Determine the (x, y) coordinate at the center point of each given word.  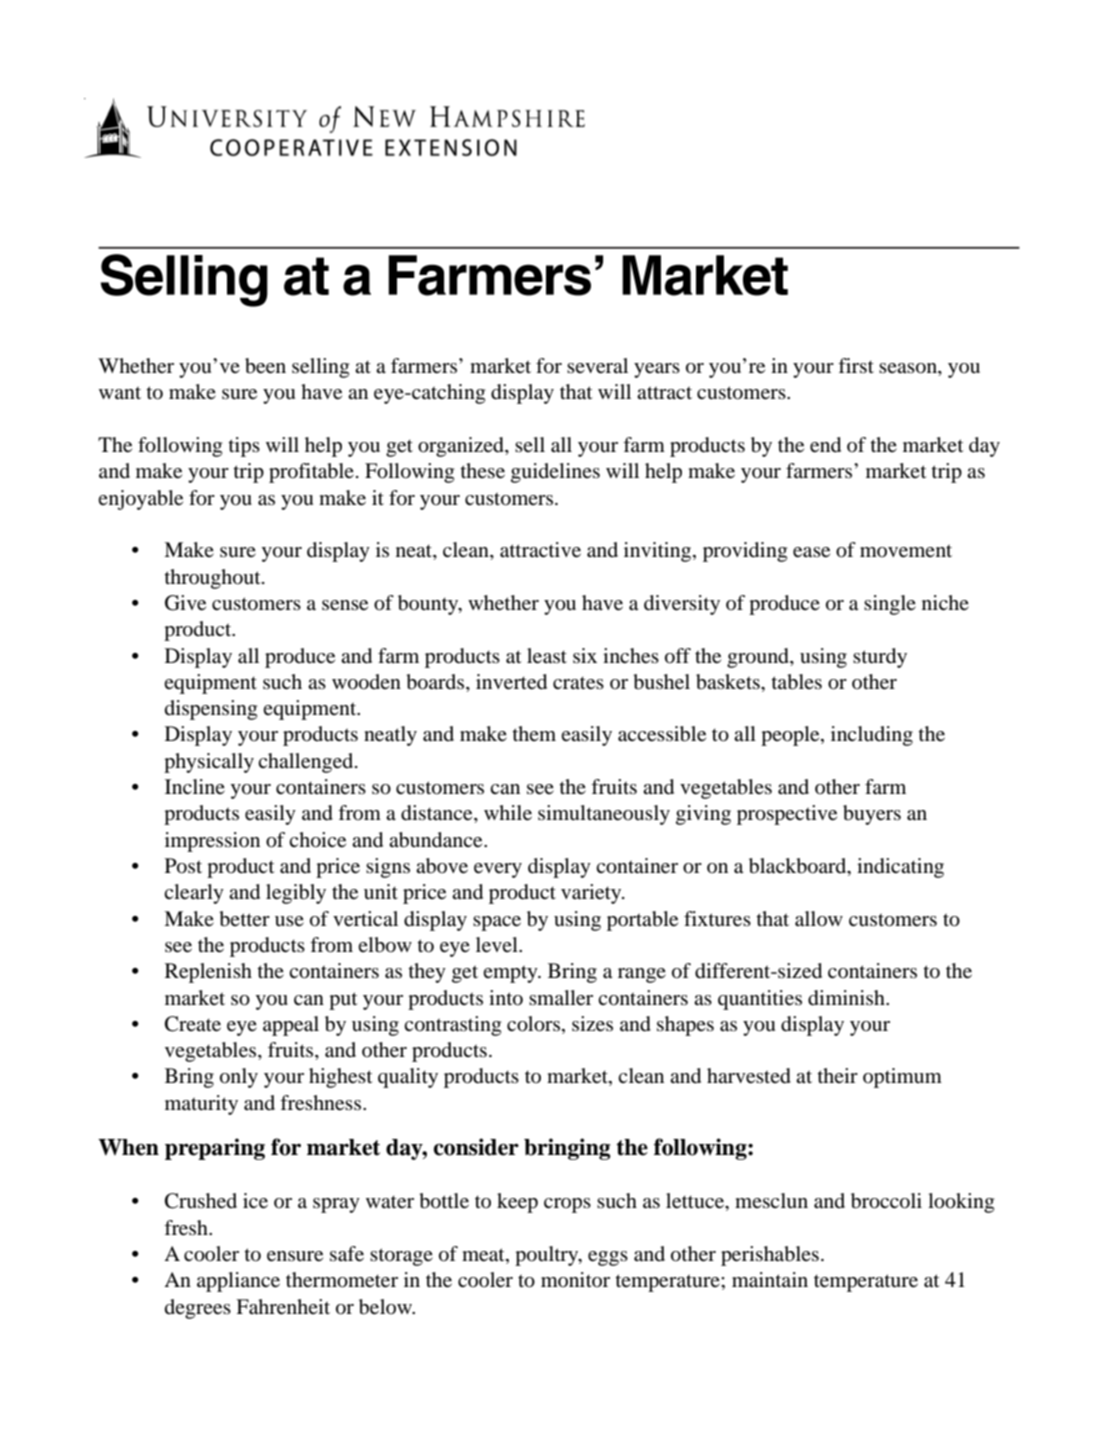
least (547, 656)
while (508, 813)
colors (533, 1024)
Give (185, 603)
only (239, 1078)
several (597, 366)
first (856, 365)
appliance (238, 1282)
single (890, 605)
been (265, 366)
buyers (872, 815)
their (837, 1075)
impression (212, 842)
